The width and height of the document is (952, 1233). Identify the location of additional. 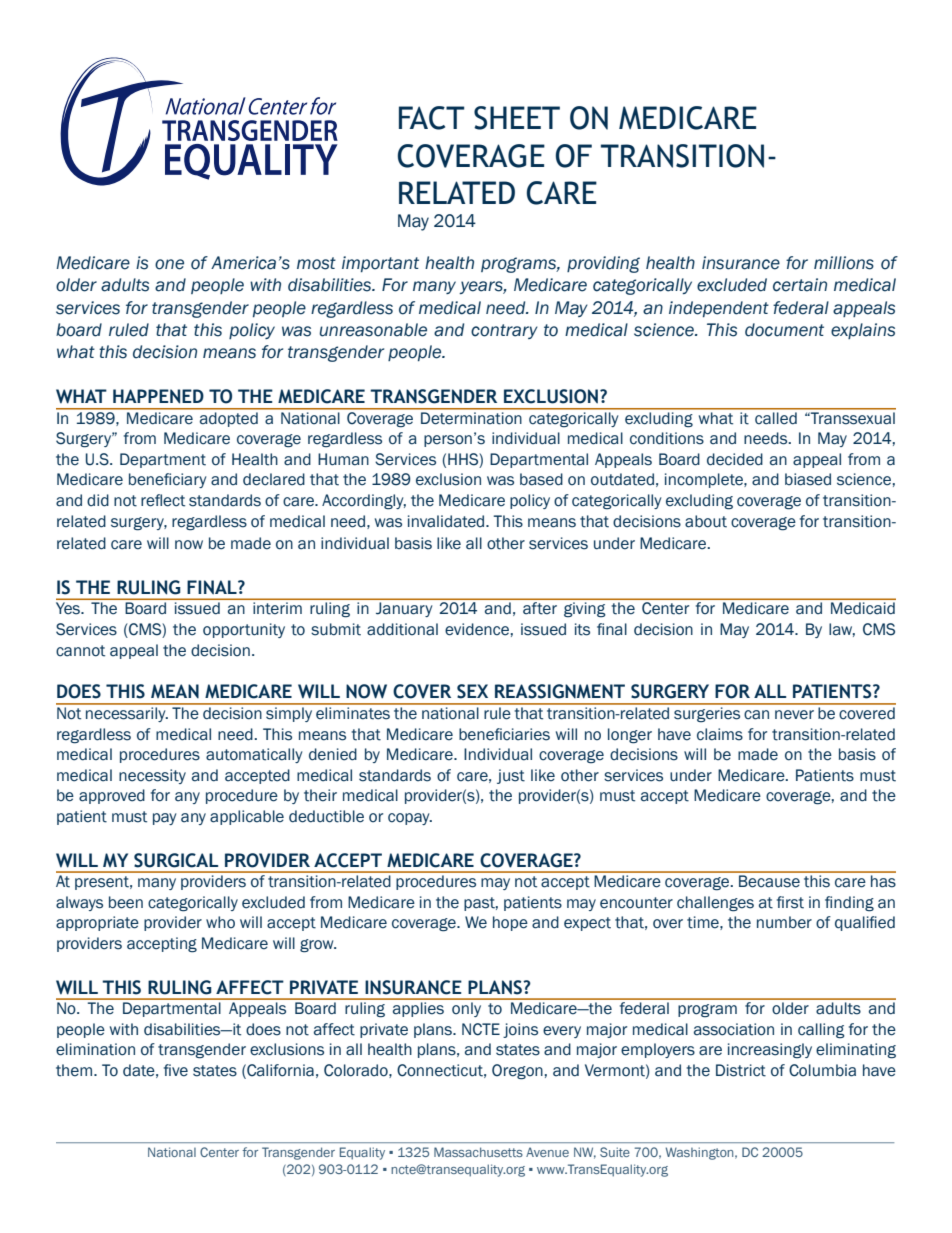
(402, 629).
